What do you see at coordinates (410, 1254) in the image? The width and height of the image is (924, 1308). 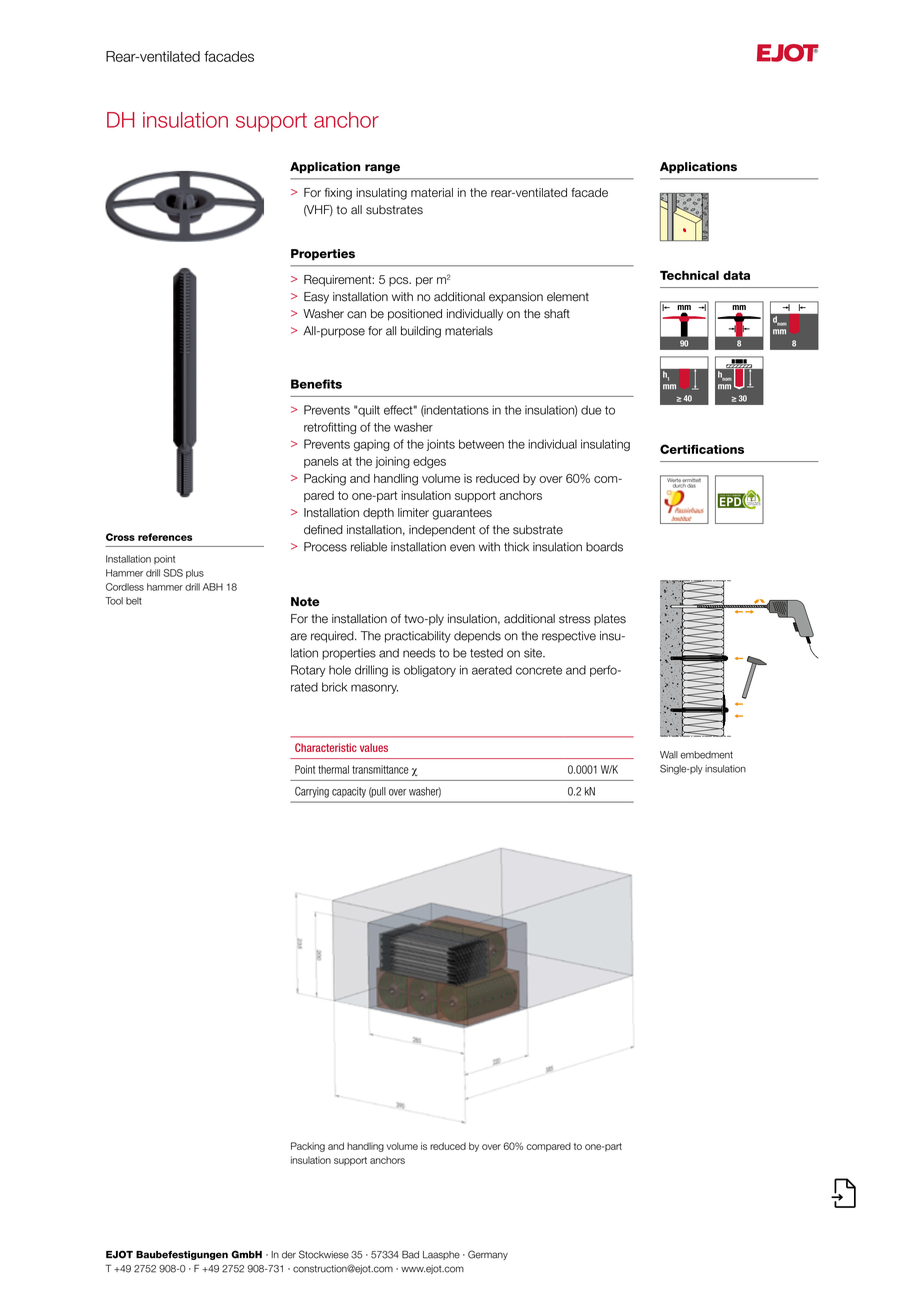 I see `Bad` at bounding box center [410, 1254].
